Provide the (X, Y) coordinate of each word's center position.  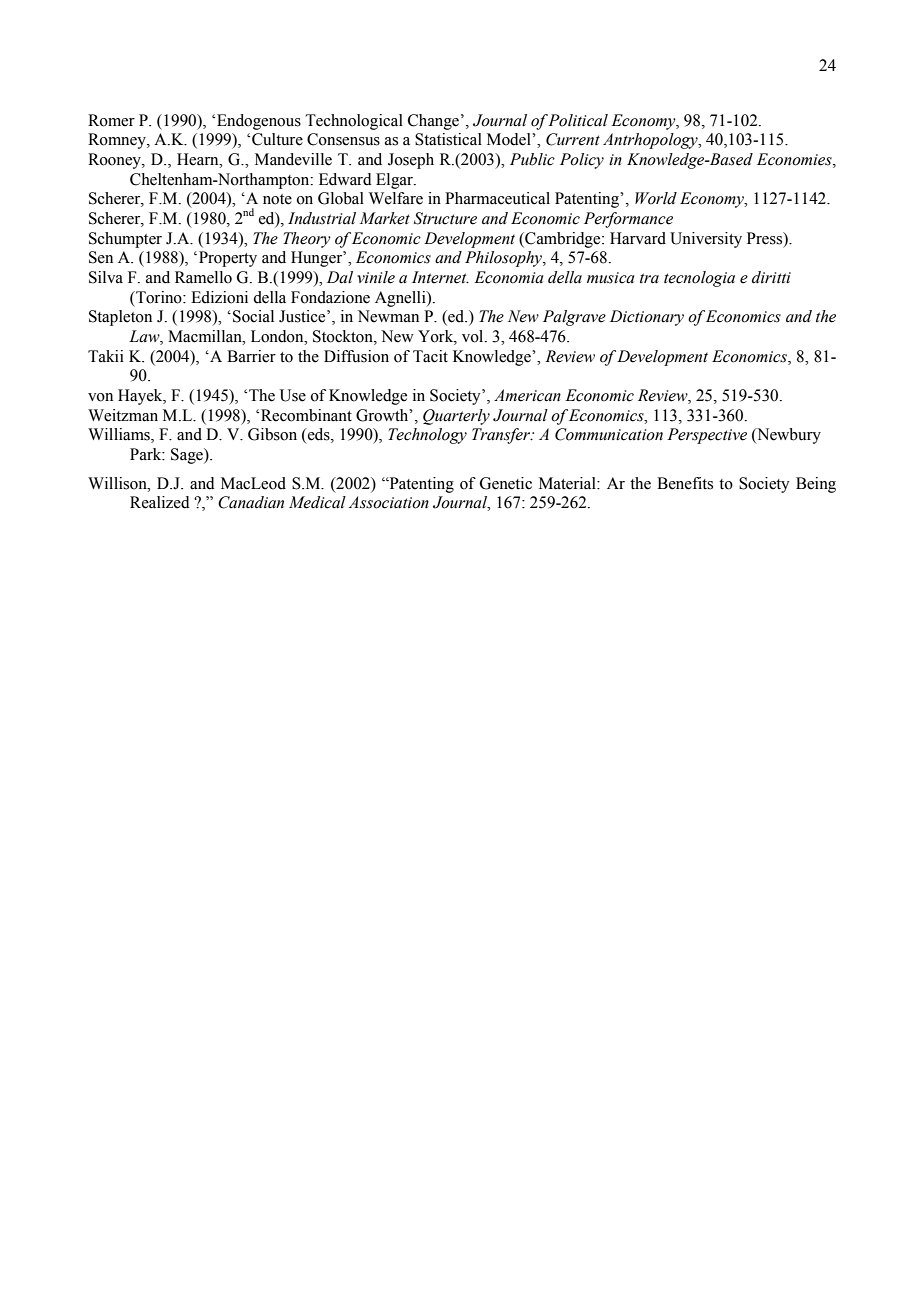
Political (578, 120)
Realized (160, 502)
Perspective (707, 436)
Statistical (448, 139)
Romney (118, 141)
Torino (159, 297)
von (100, 397)
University (706, 240)
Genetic (506, 483)
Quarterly (456, 417)
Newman (388, 316)
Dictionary (647, 318)
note (277, 199)
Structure (445, 218)
